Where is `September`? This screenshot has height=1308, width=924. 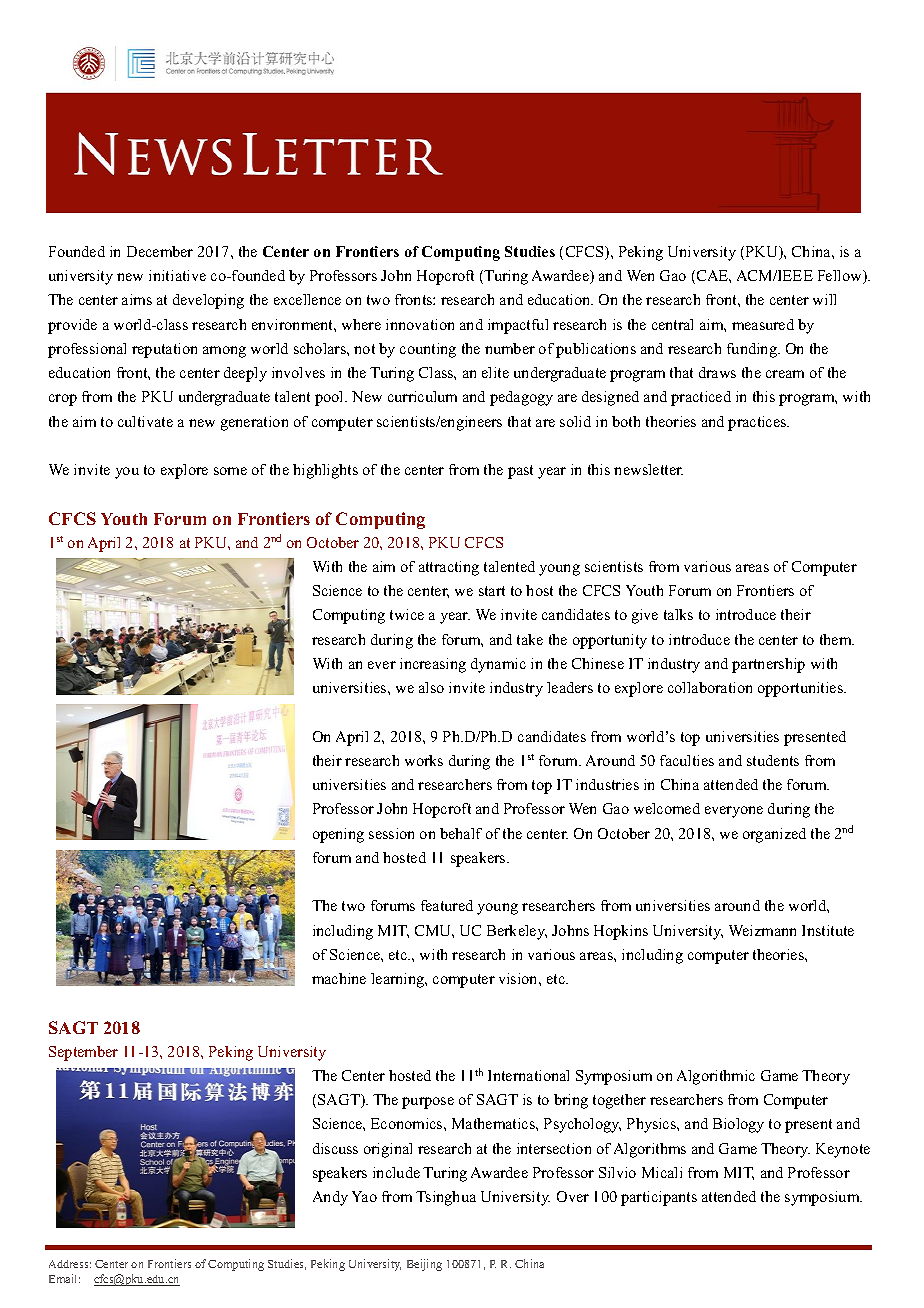 September is located at coordinates (83, 1053).
